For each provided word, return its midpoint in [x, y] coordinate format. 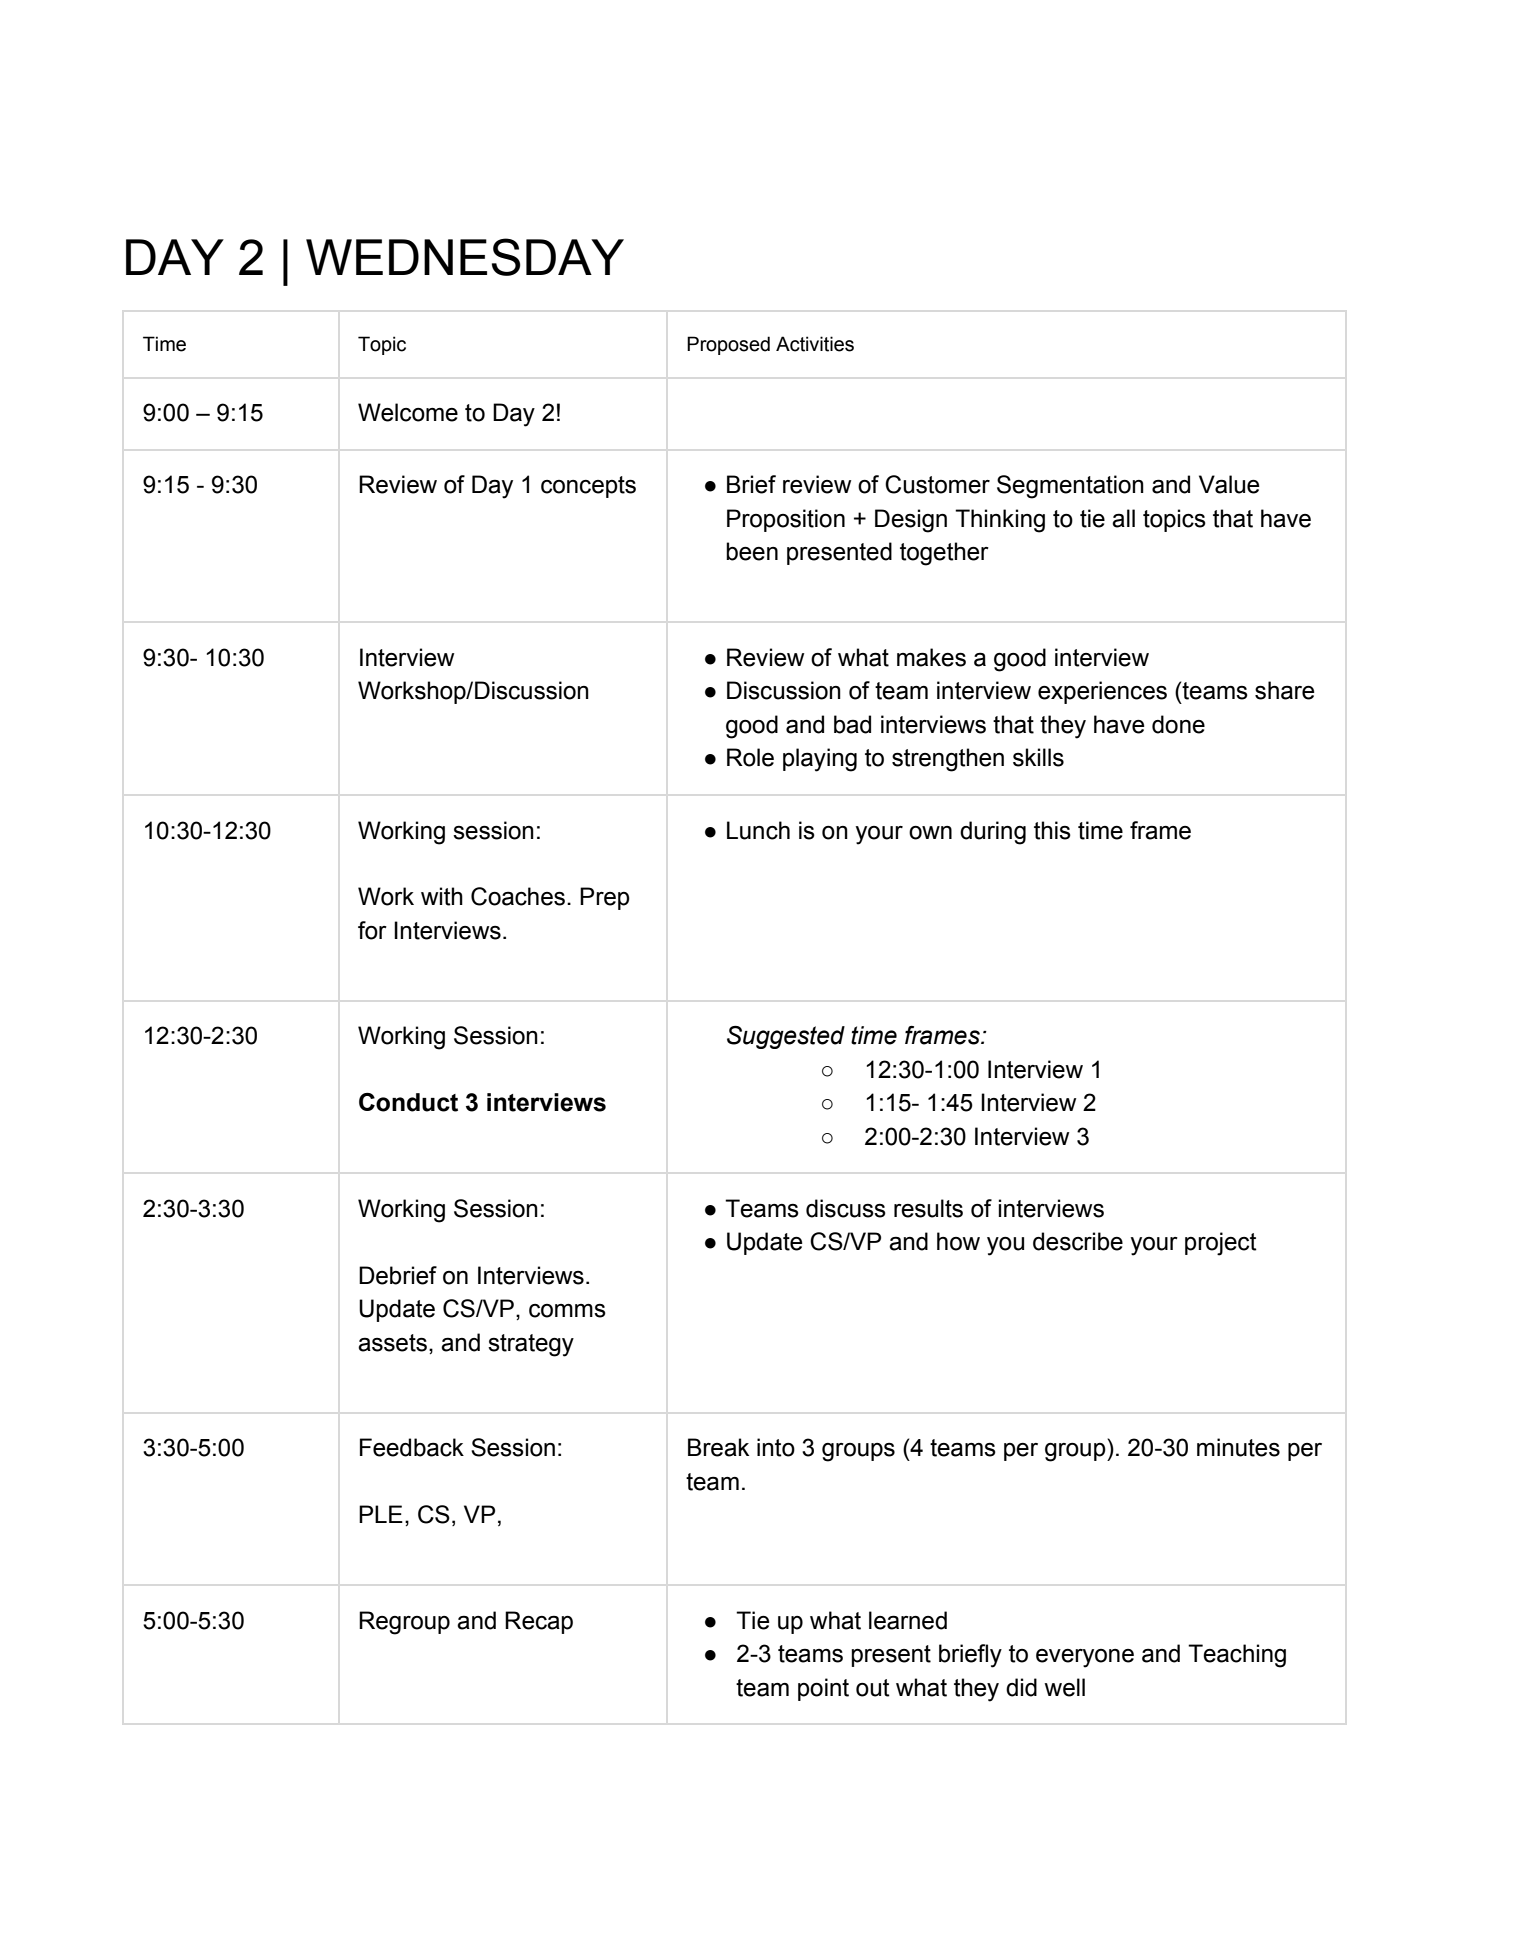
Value [1229, 484]
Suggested [786, 1037]
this [1052, 830]
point [823, 1689]
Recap [539, 1622]
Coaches [518, 896]
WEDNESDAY [465, 257]
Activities [815, 344]
